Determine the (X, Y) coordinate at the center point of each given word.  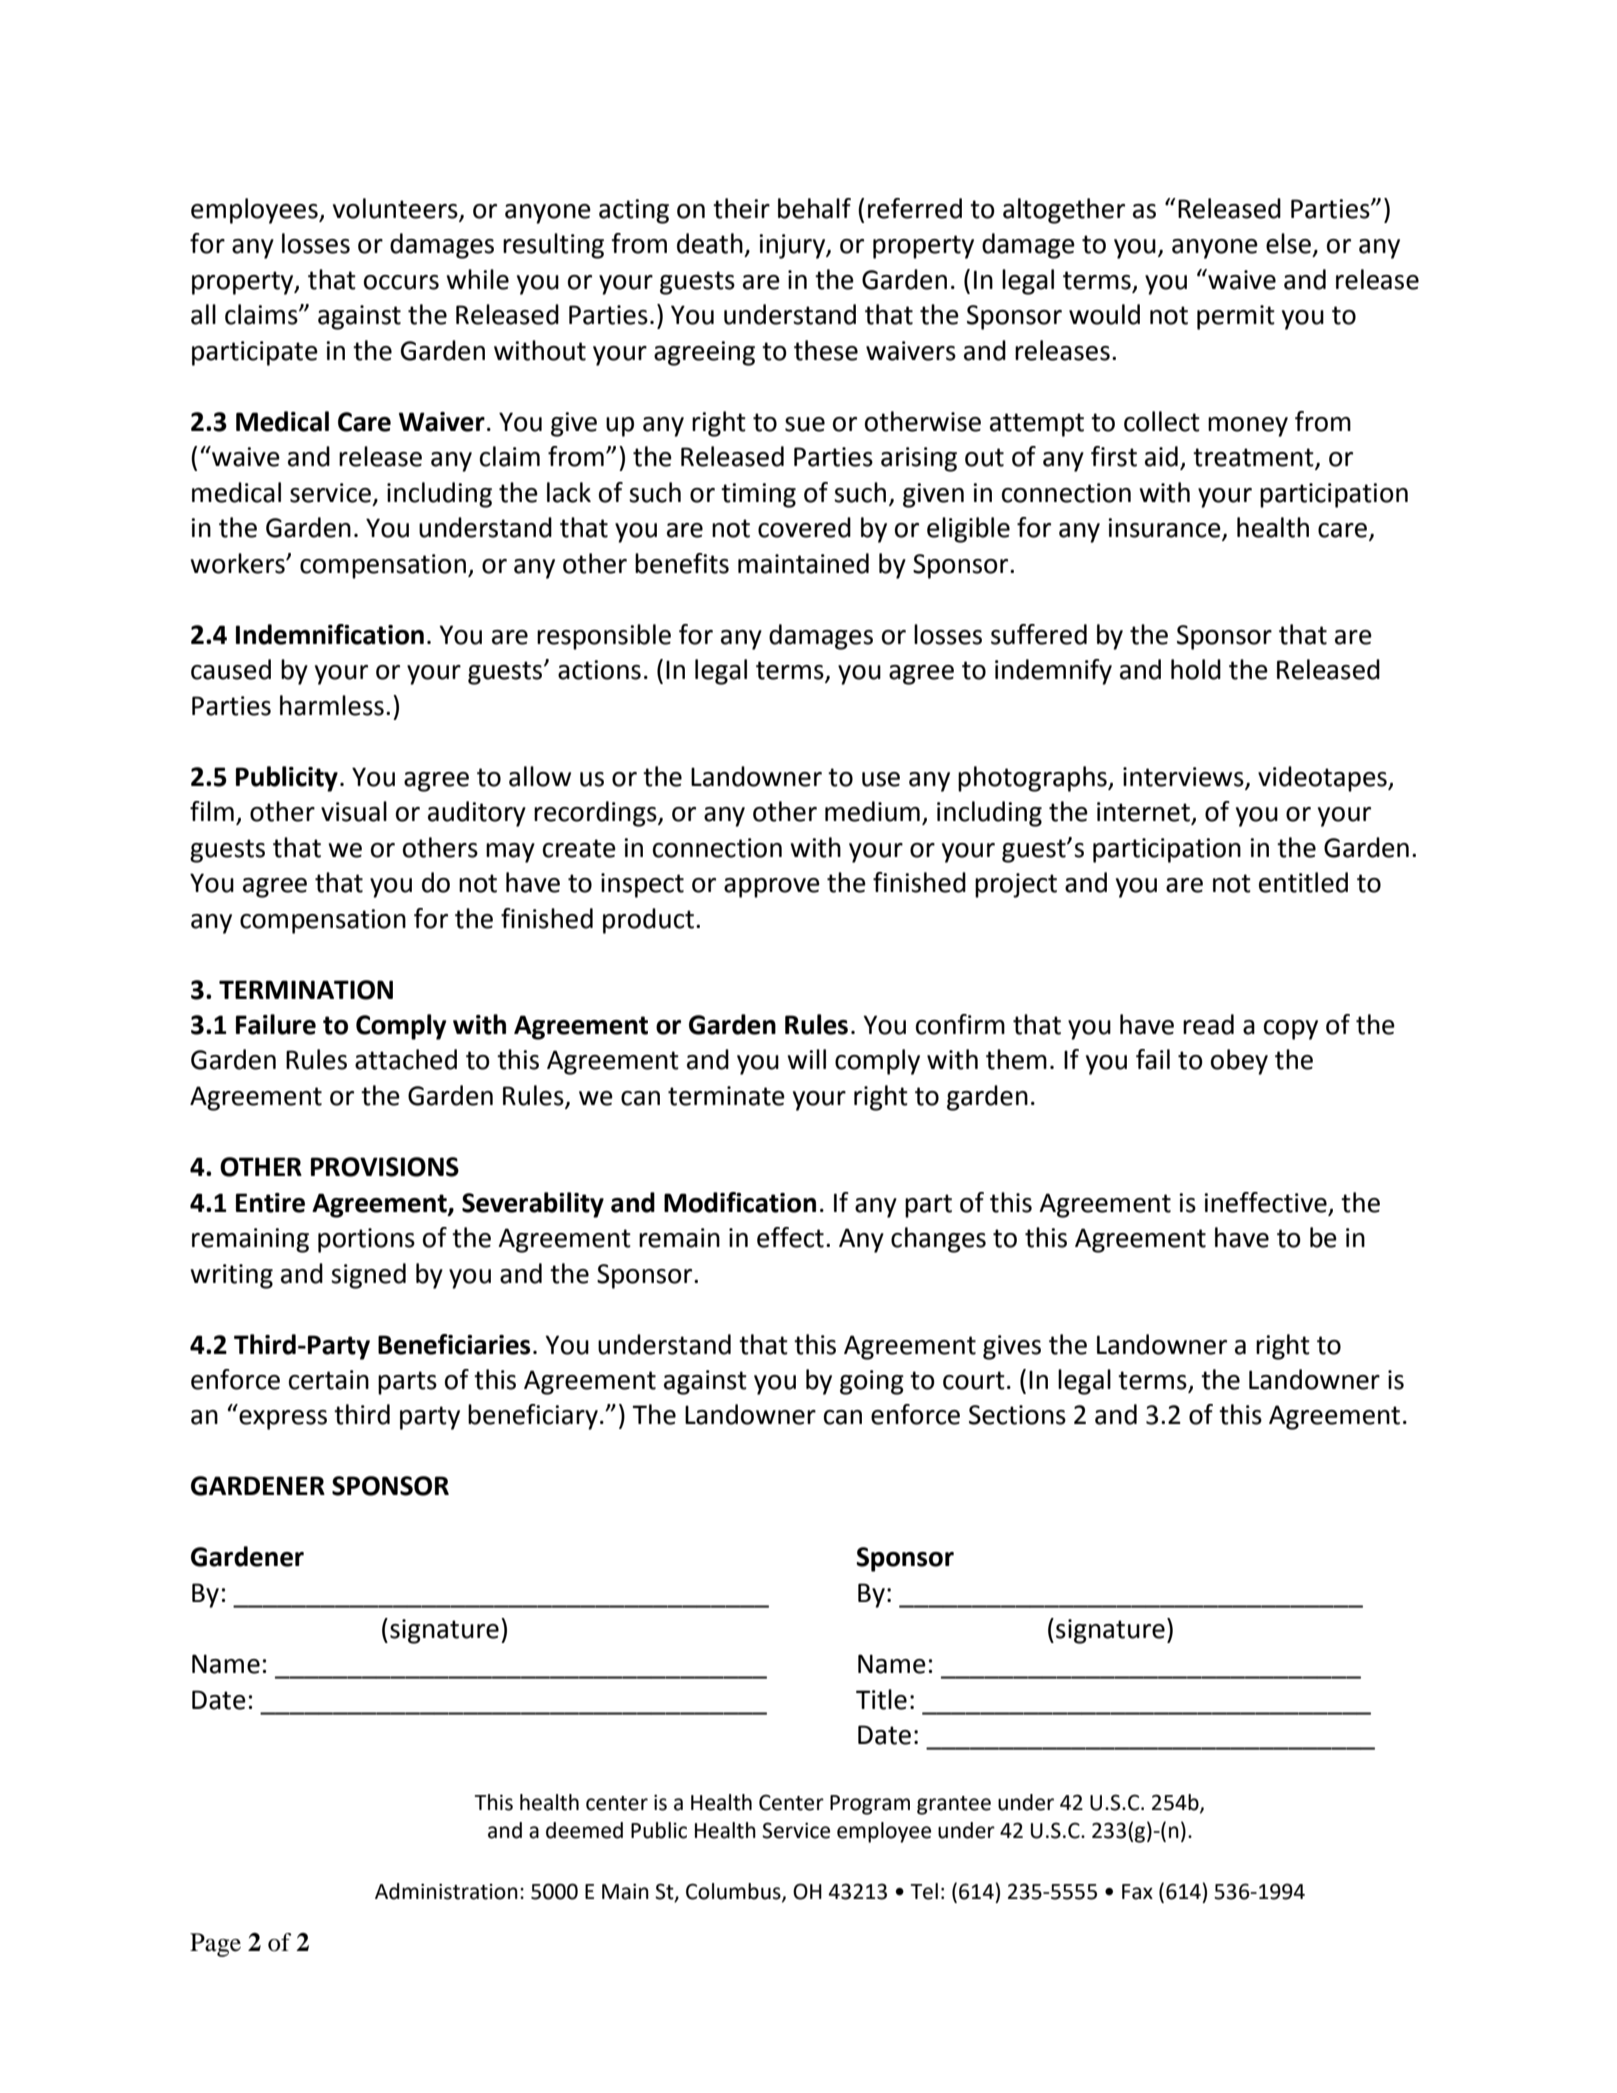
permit (1236, 317)
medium (872, 811)
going (872, 1382)
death (710, 243)
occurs (401, 282)
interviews (1183, 777)
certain (329, 1380)
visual (354, 811)
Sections (1017, 1415)
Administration (446, 1891)
